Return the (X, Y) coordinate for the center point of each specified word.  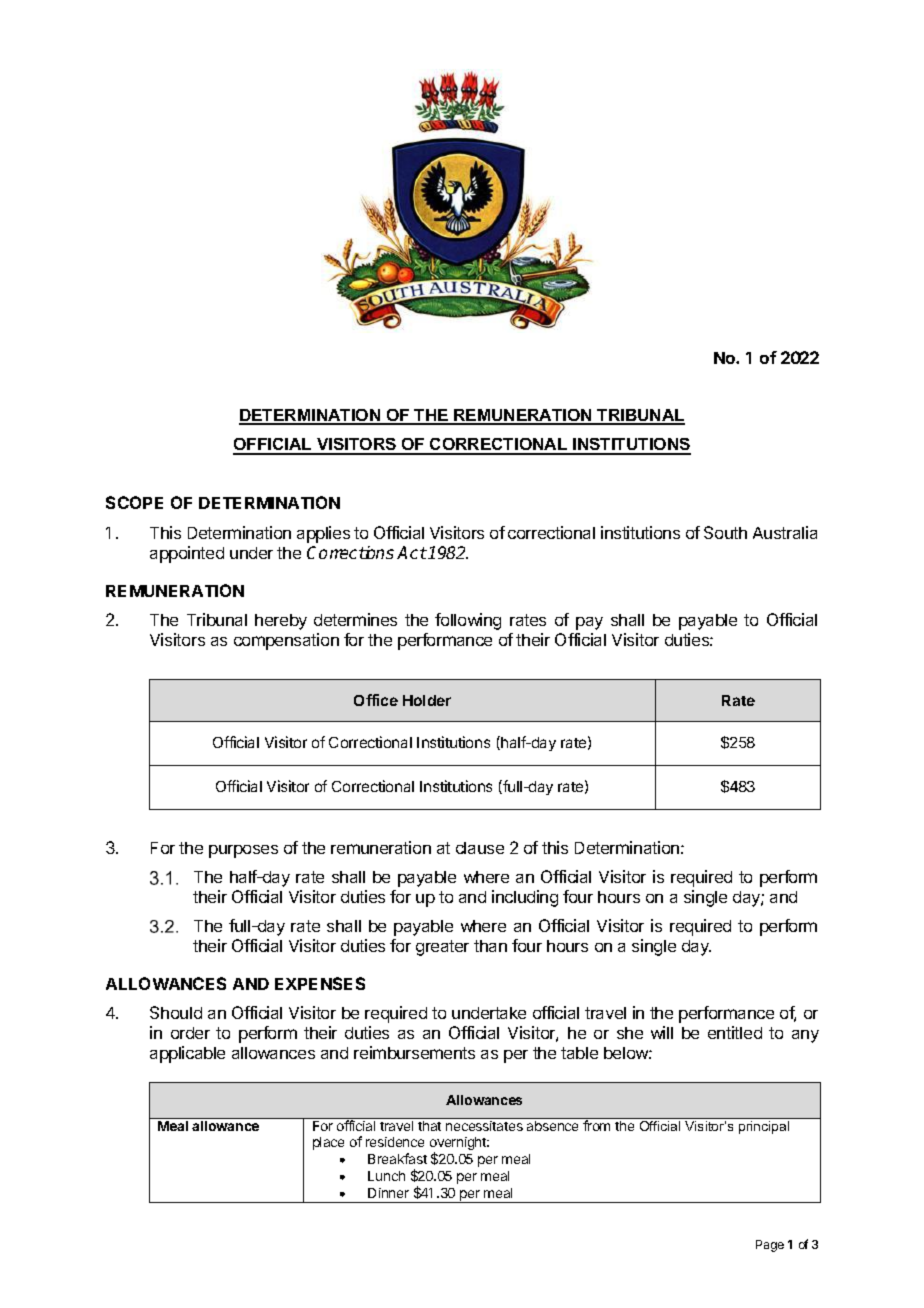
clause (480, 848)
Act (412, 552)
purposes (243, 851)
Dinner (388, 1193)
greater (442, 948)
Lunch (386, 1176)
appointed (187, 554)
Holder (427, 700)
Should (176, 1012)
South (725, 532)
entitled (735, 1032)
